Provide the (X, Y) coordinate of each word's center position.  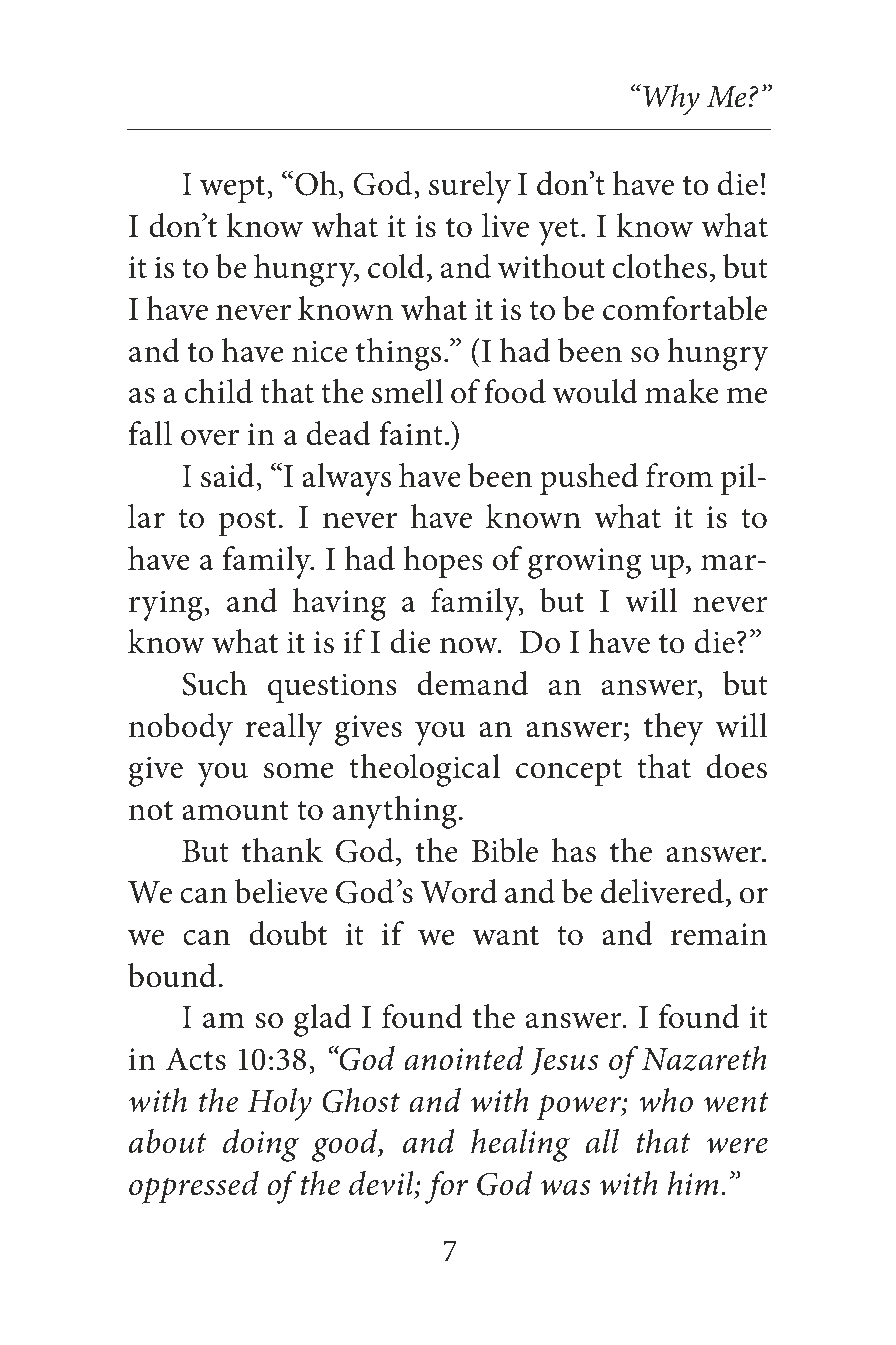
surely (470, 187)
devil (382, 1185)
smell (407, 391)
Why (671, 99)
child (219, 391)
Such (214, 683)
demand (472, 683)
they (674, 729)
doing (261, 1145)
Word (458, 891)
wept (234, 189)
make (682, 391)
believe (281, 891)
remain (719, 934)
